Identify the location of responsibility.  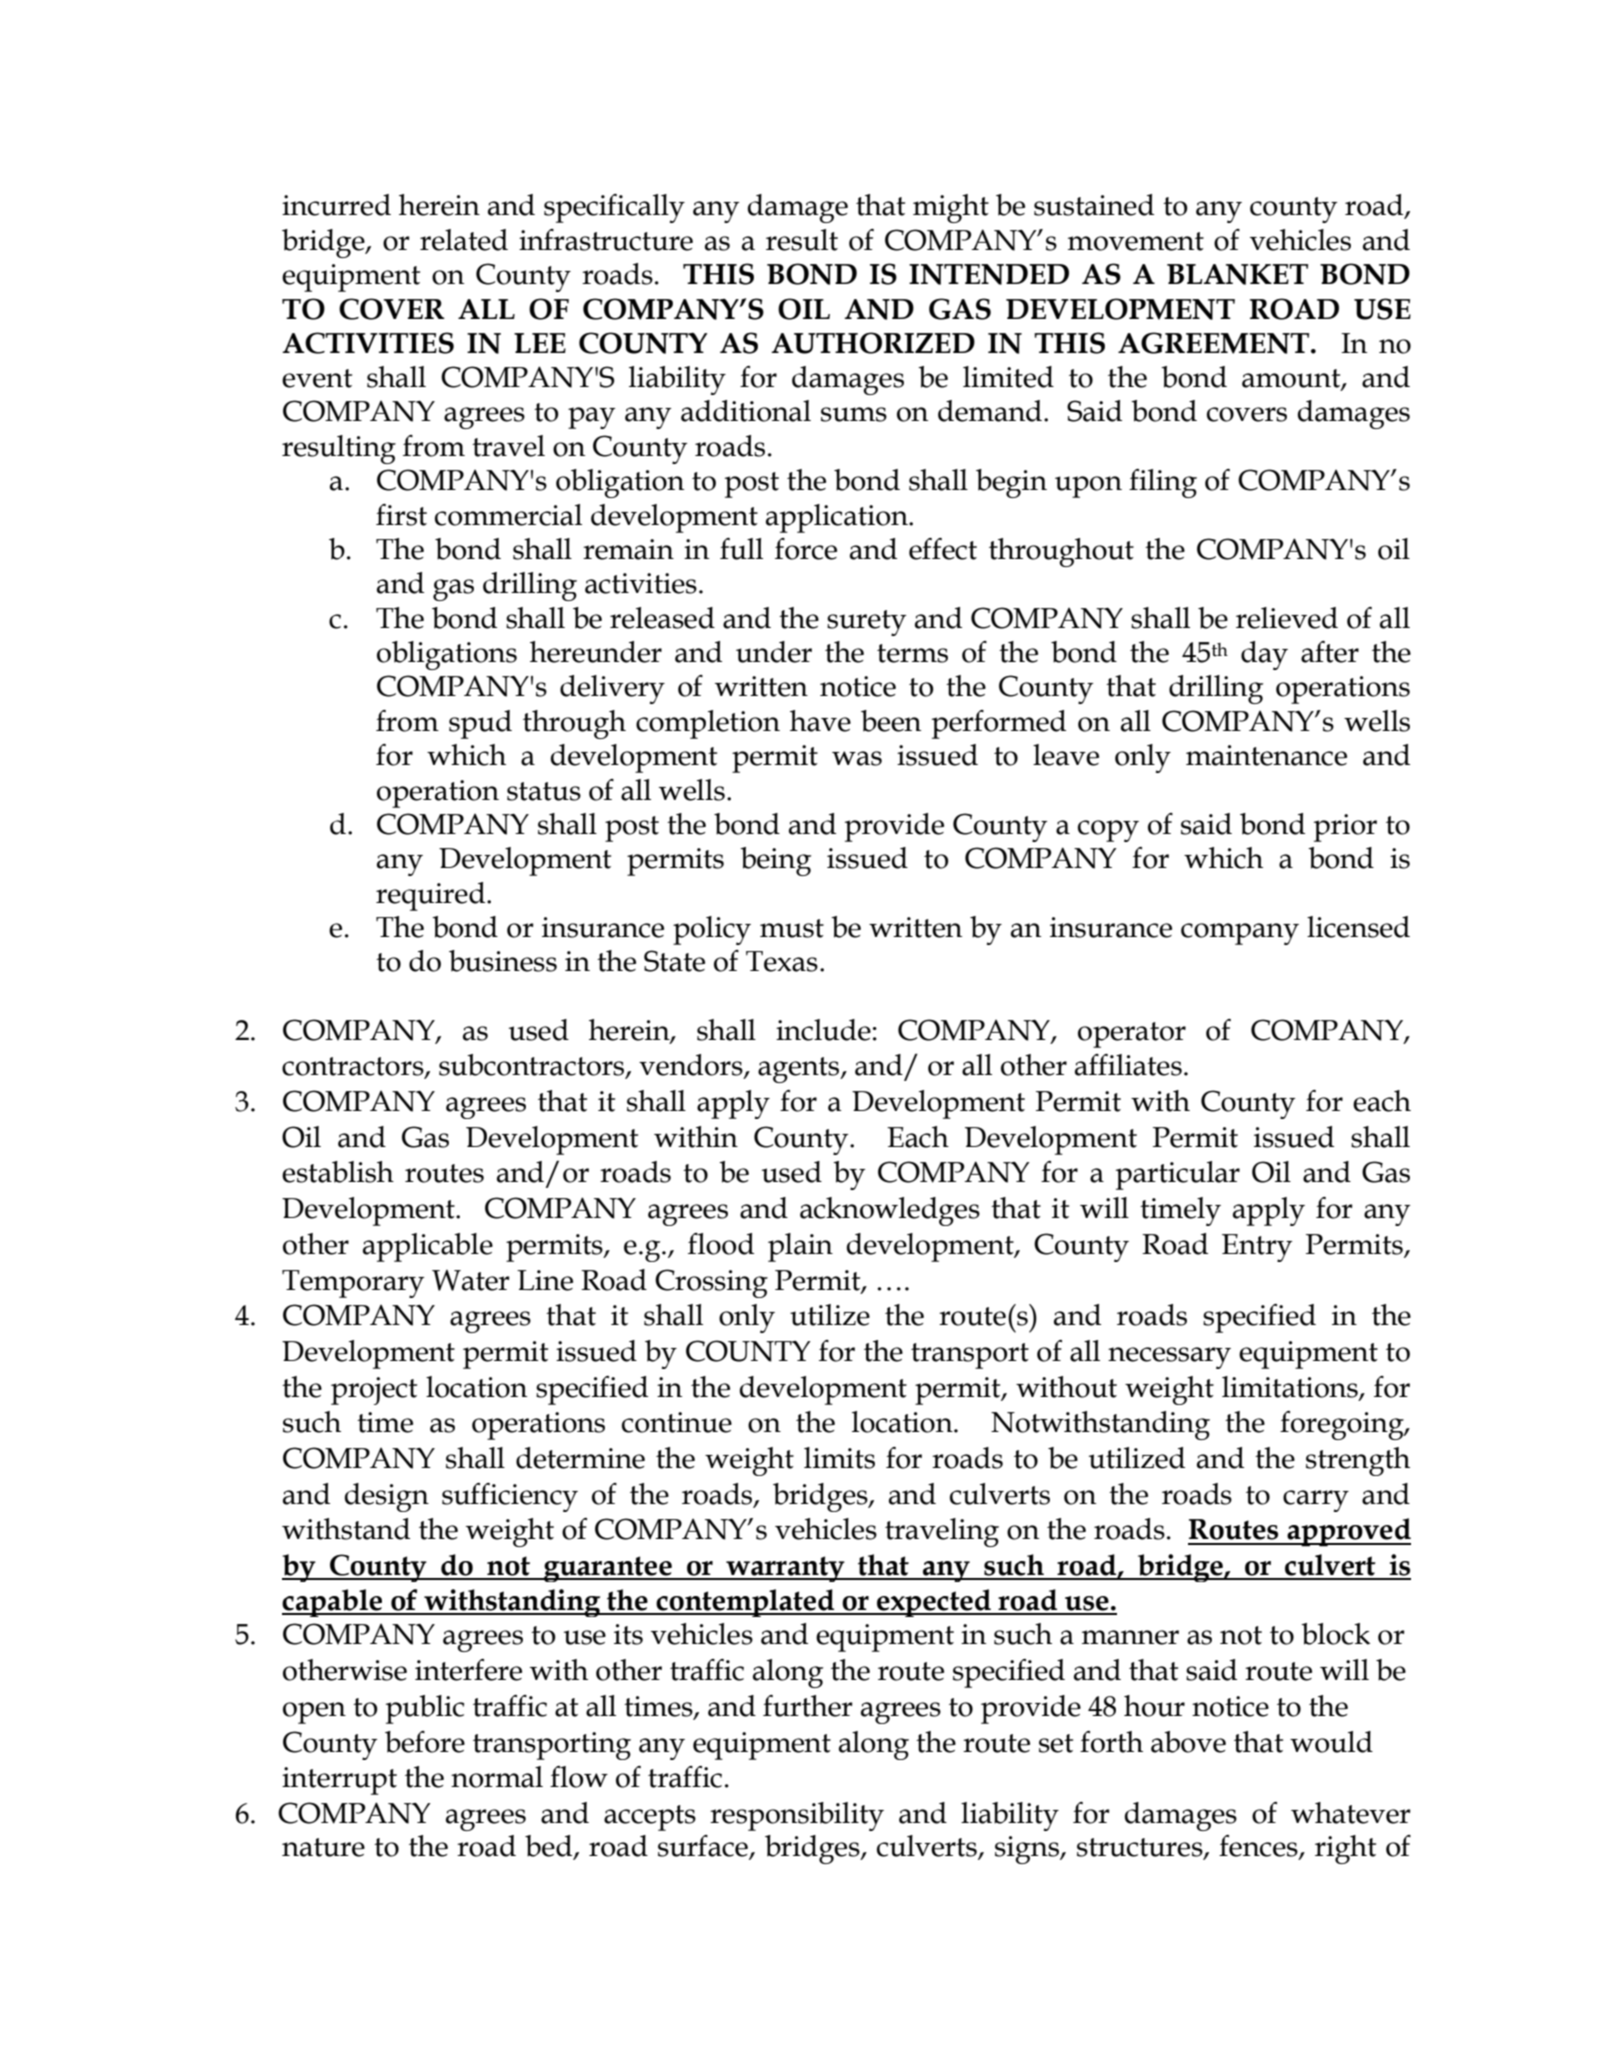
(797, 1816).
